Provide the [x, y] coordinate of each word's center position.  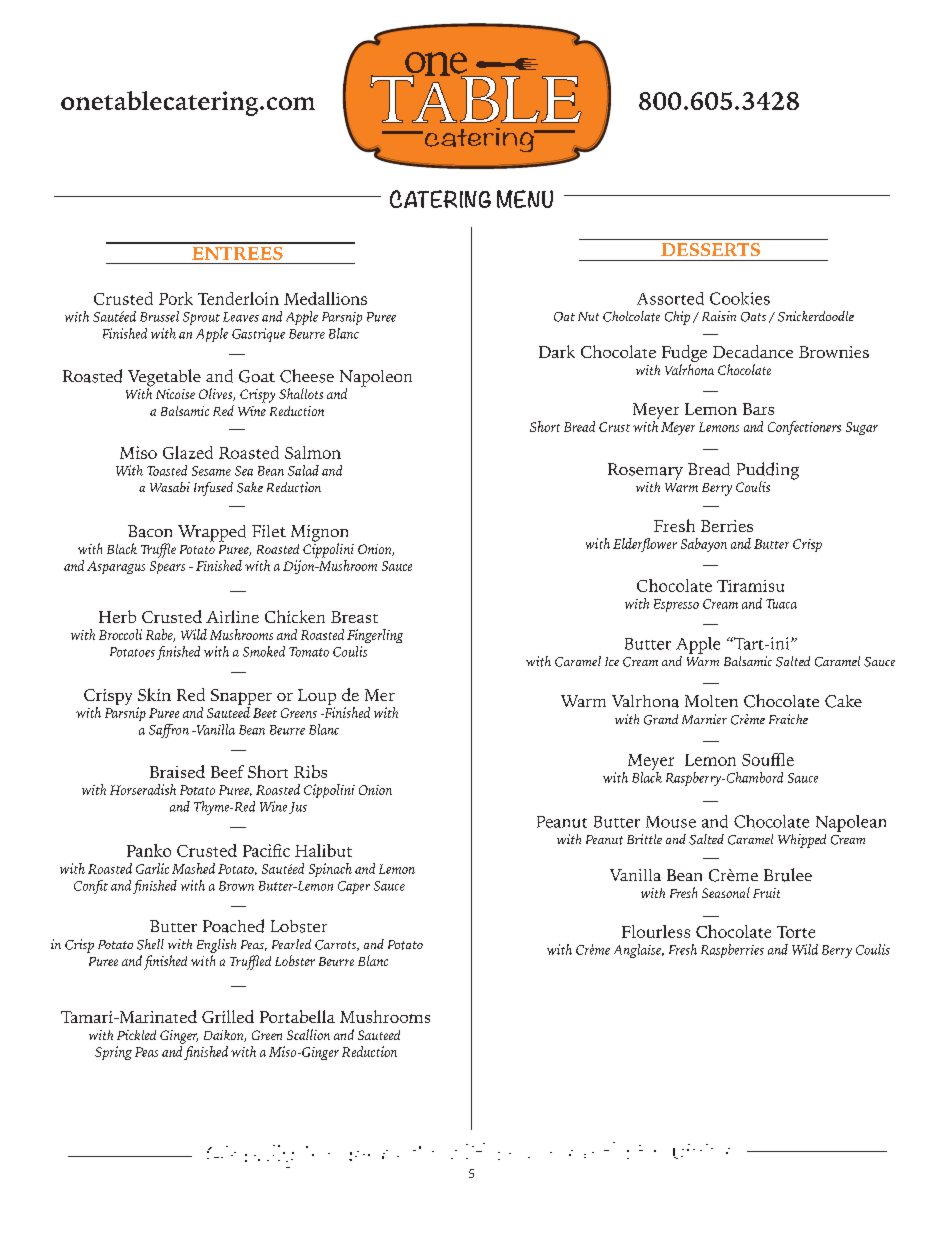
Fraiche [788, 719]
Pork [176, 298]
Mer [380, 695]
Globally [250, 1156]
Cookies [740, 298]
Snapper [241, 698]
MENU [525, 199]
